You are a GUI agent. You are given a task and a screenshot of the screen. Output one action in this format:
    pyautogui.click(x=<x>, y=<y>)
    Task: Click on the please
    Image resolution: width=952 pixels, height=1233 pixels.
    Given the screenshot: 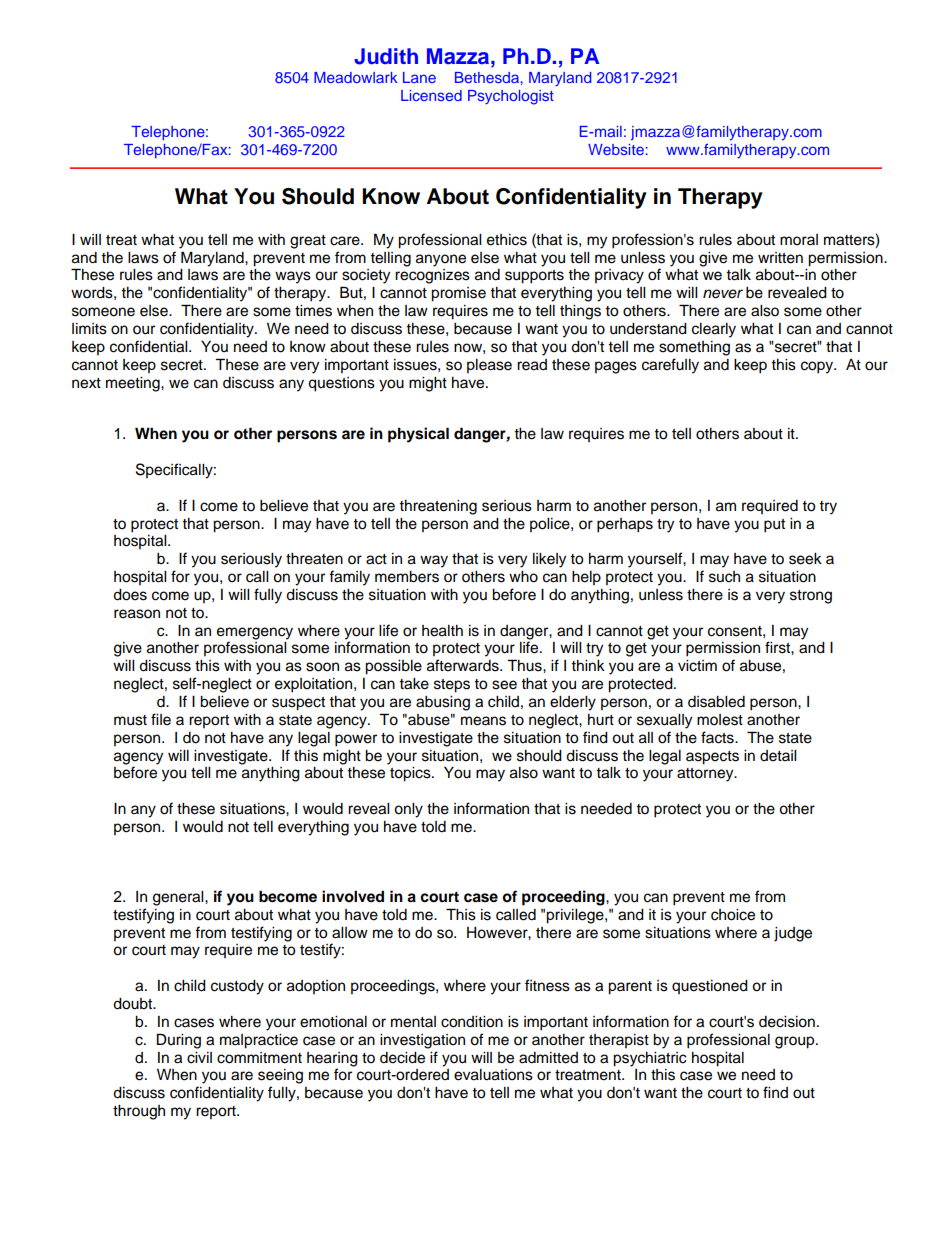 What is the action you would take?
    pyautogui.click(x=489, y=366)
